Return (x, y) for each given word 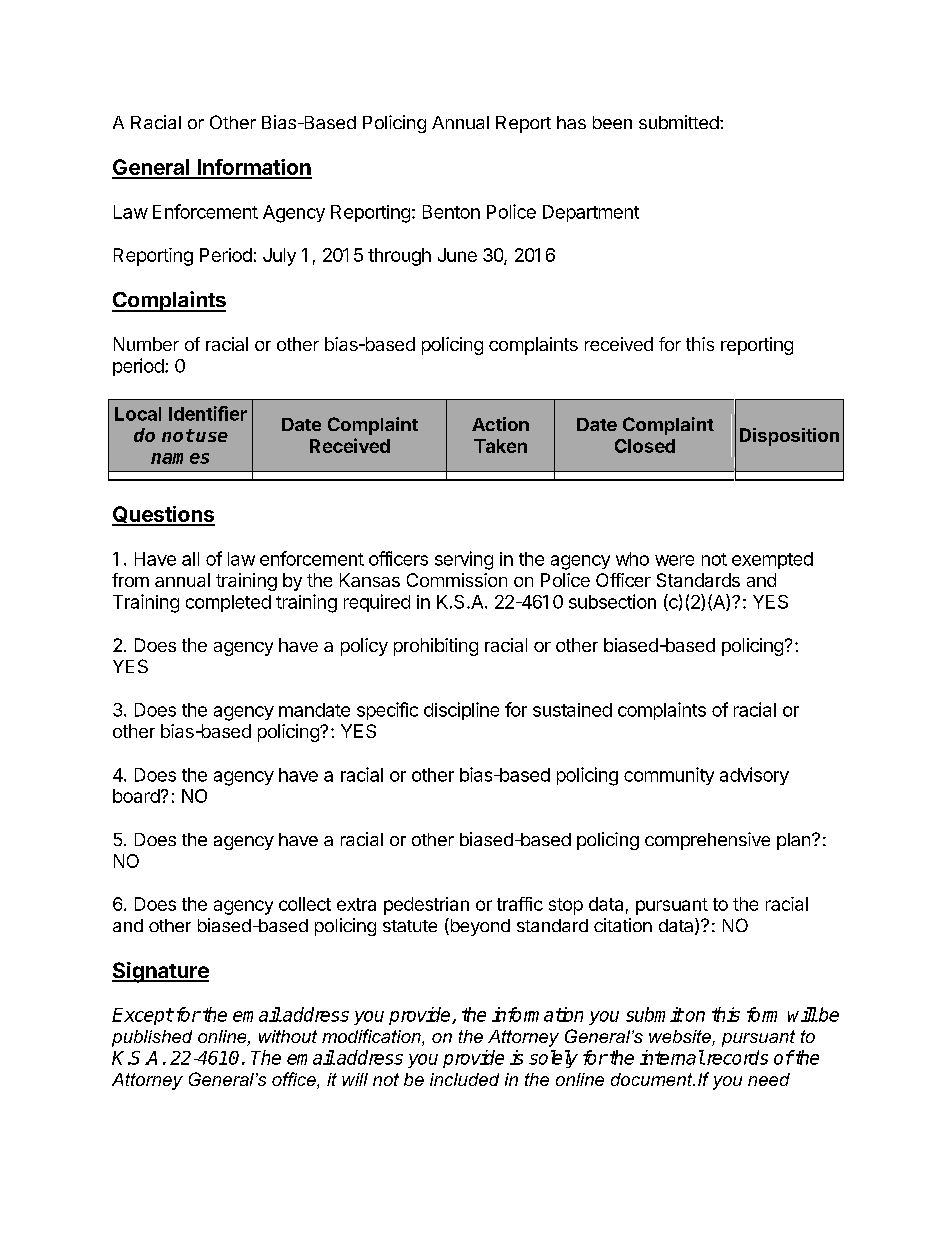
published (152, 1038)
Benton (451, 212)
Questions (163, 515)
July (279, 257)
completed (228, 603)
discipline (461, 711)
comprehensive (707, 841)
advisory (754, 776)
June (457, 255)
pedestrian (426, 906)
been (612, 122)
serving (464, 560)
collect (305, 904)
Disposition (789, 437)
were (674, 560)
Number (146, 344)
